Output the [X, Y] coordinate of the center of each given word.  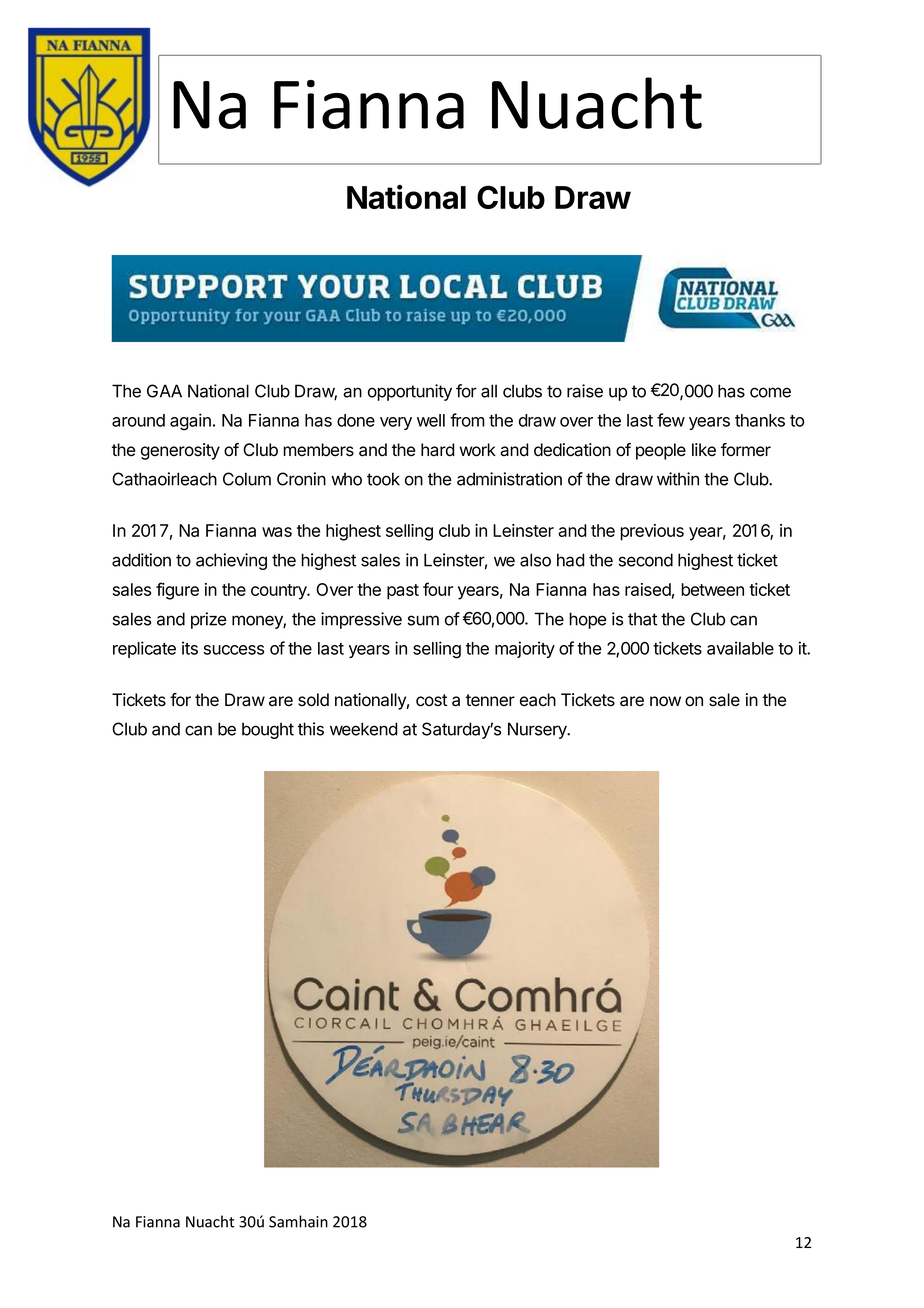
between [712, 589]
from [467, 420]
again [190, 422]
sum [423, 620]
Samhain [298, 1221]
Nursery [538, 730]
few [671, 420]
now [665, 701]
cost [431, 700]
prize [208, 620]
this [311, 729]
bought [268, 730]
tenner [490, 700]
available [740, 648]
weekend [364, 729]
